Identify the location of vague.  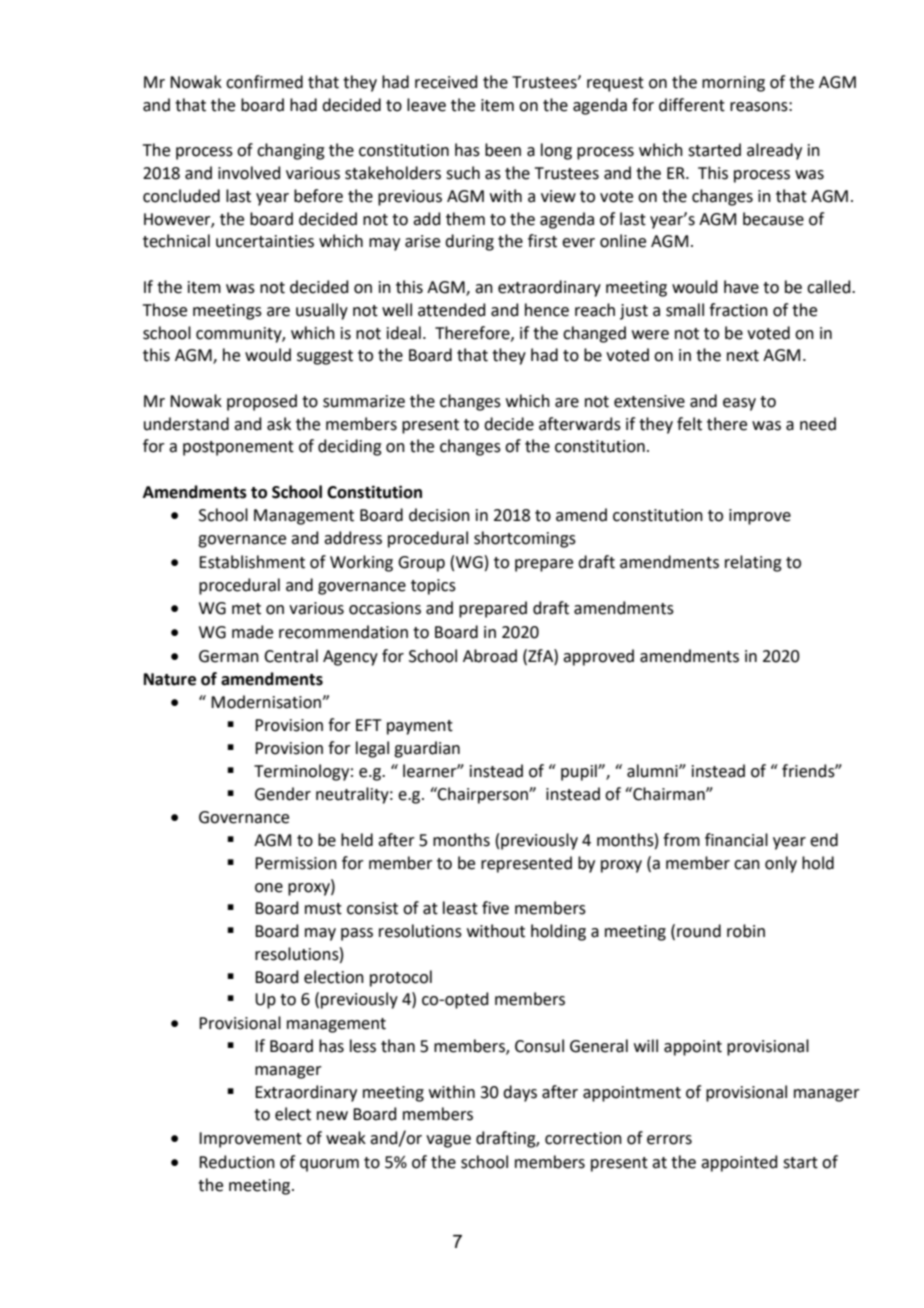
(448, 1141).
